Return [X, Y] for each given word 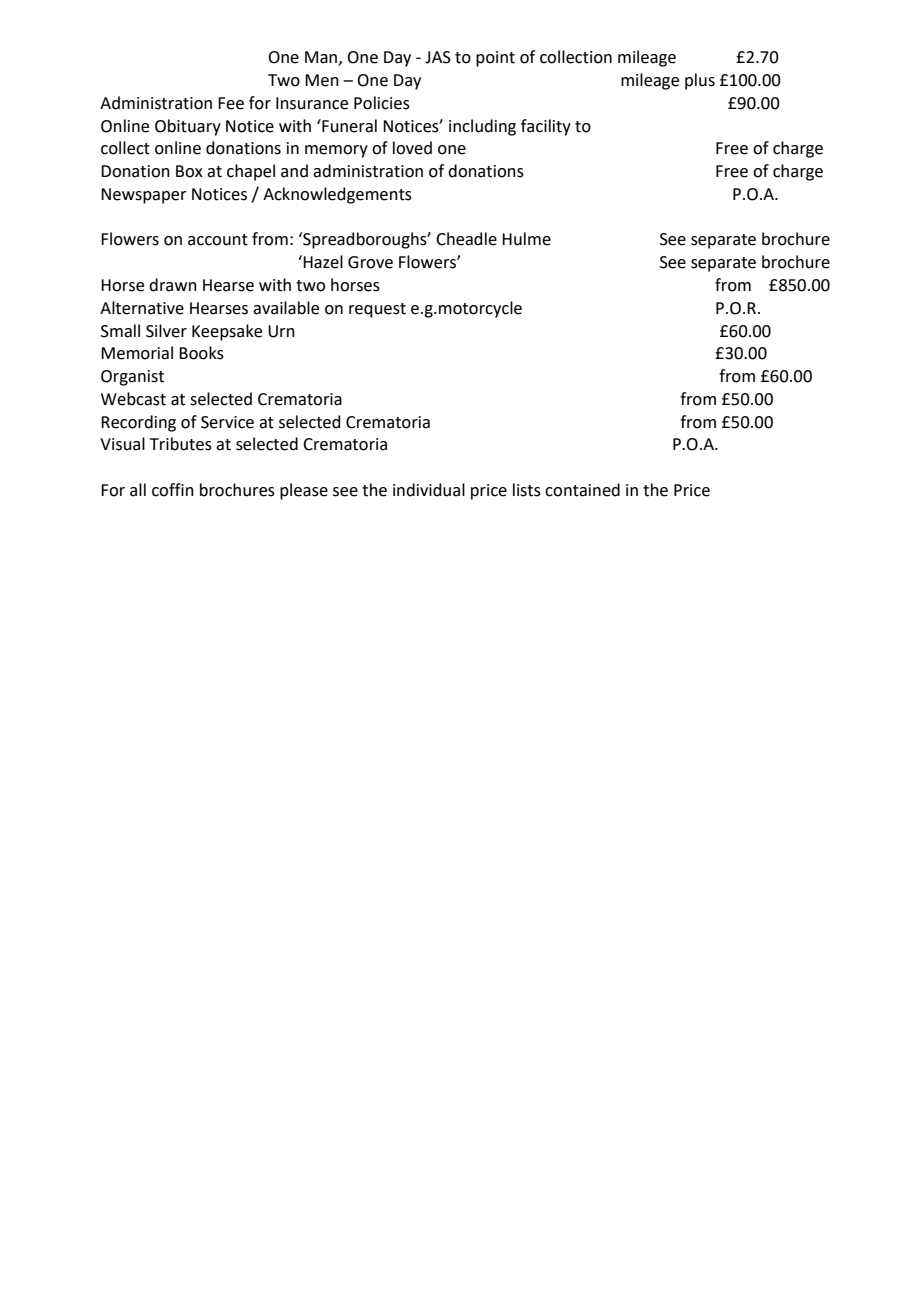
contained [582, 490]
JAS [438, 57]
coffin [173, 490]
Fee [231, 103]
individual [429, 490]
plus [700, 81]
